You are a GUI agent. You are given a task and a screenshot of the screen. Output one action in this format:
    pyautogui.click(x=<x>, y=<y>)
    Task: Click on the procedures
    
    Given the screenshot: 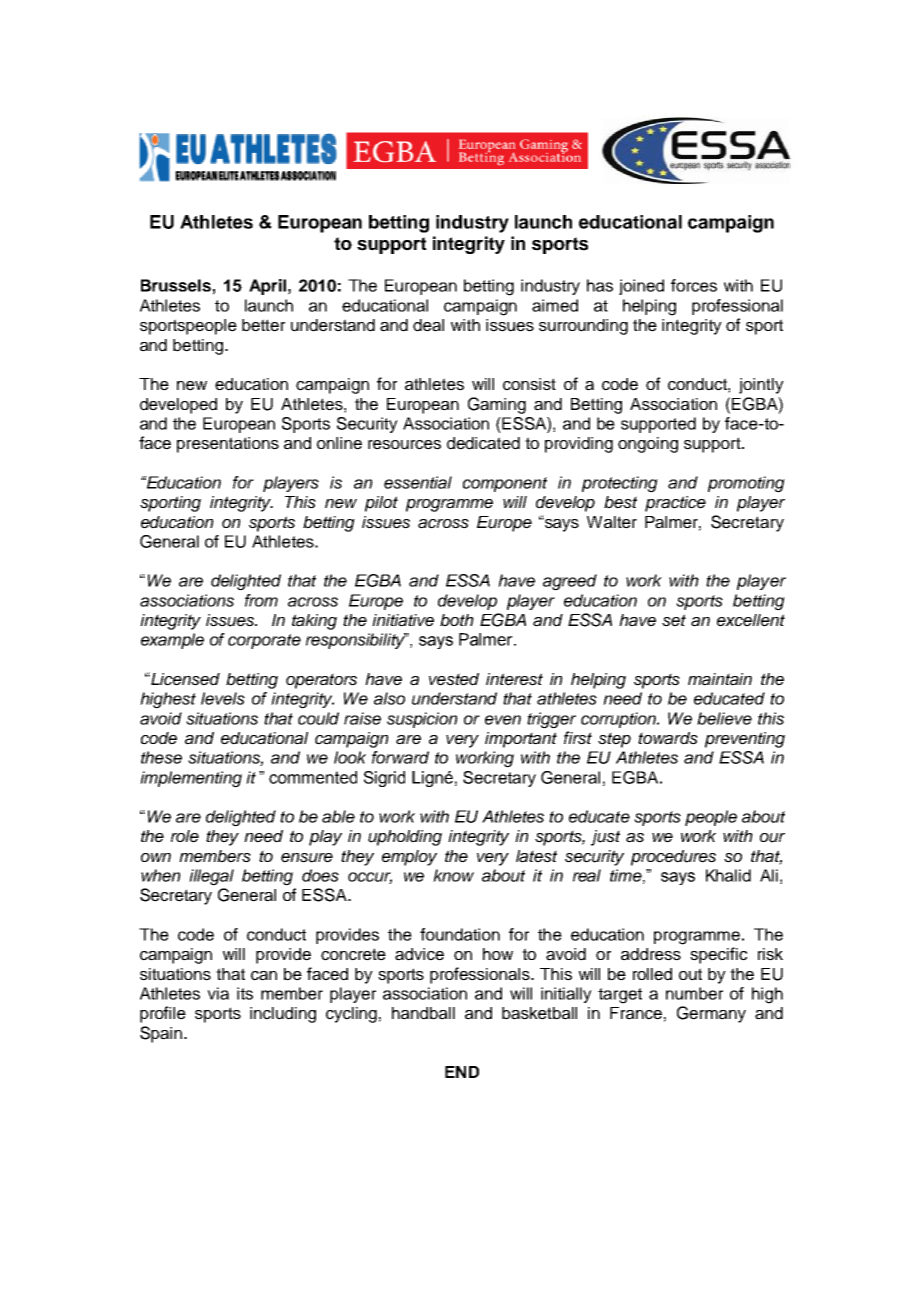 What is the action you would take?
    pyautogui.click(x=673, y=858)
